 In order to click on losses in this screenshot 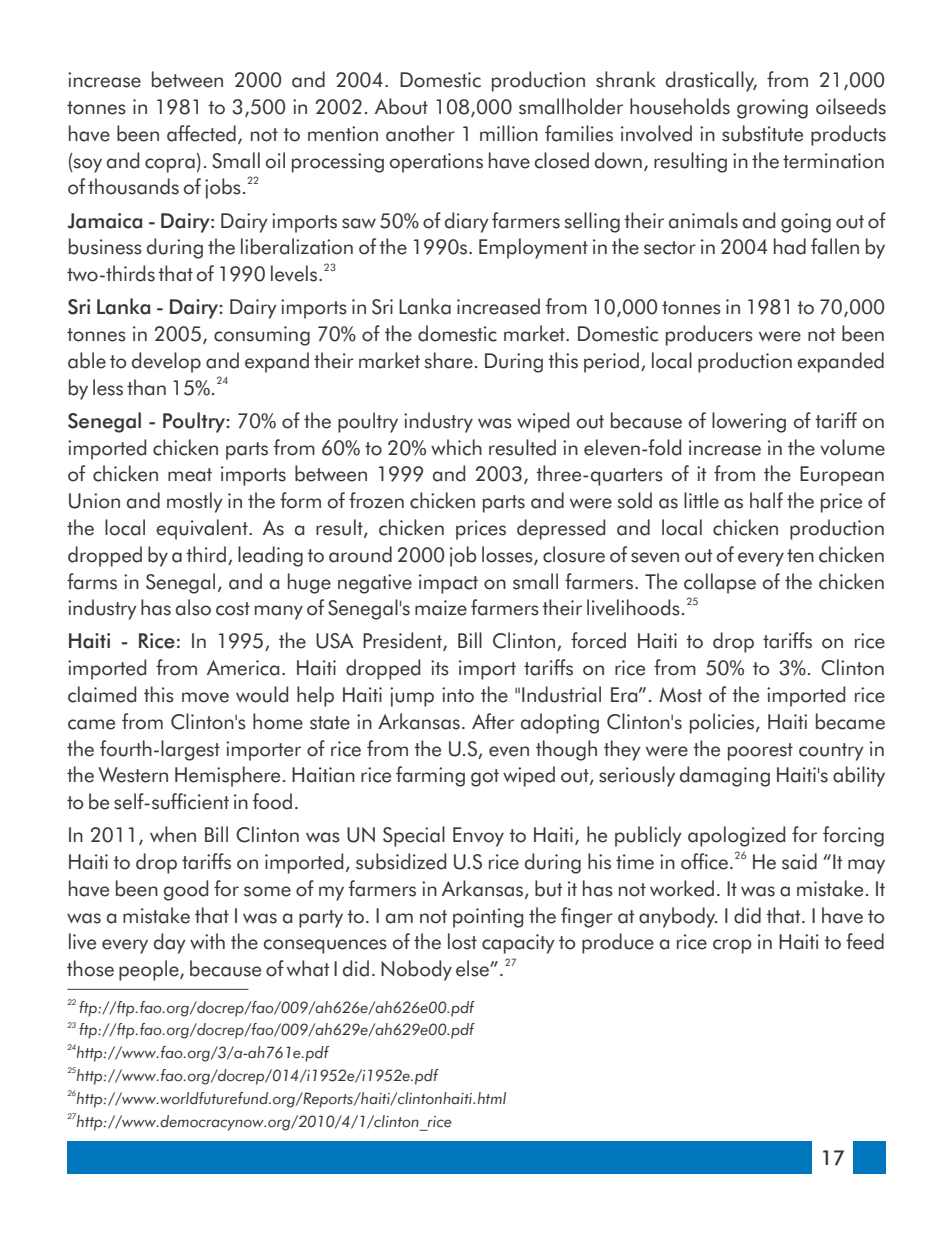, I will do `click(508, 555)`.
